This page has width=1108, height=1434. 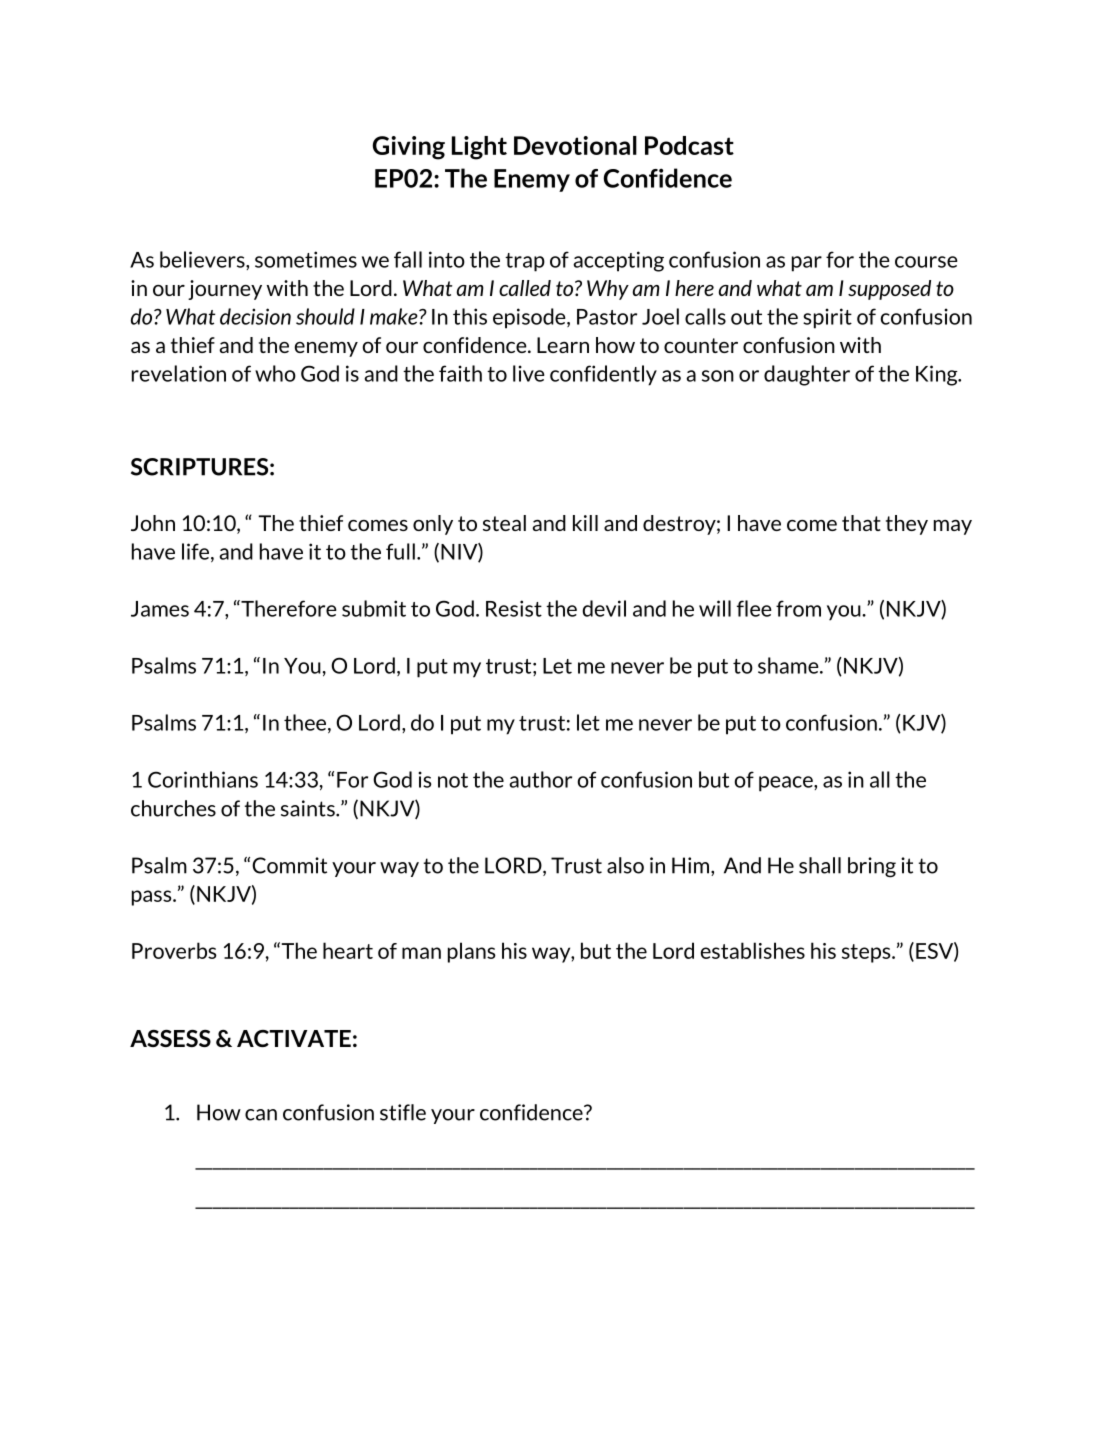 What do you see at coordinates (203, 779) in the page?
I see `Corinthians` at bounding box center [203, 779].
